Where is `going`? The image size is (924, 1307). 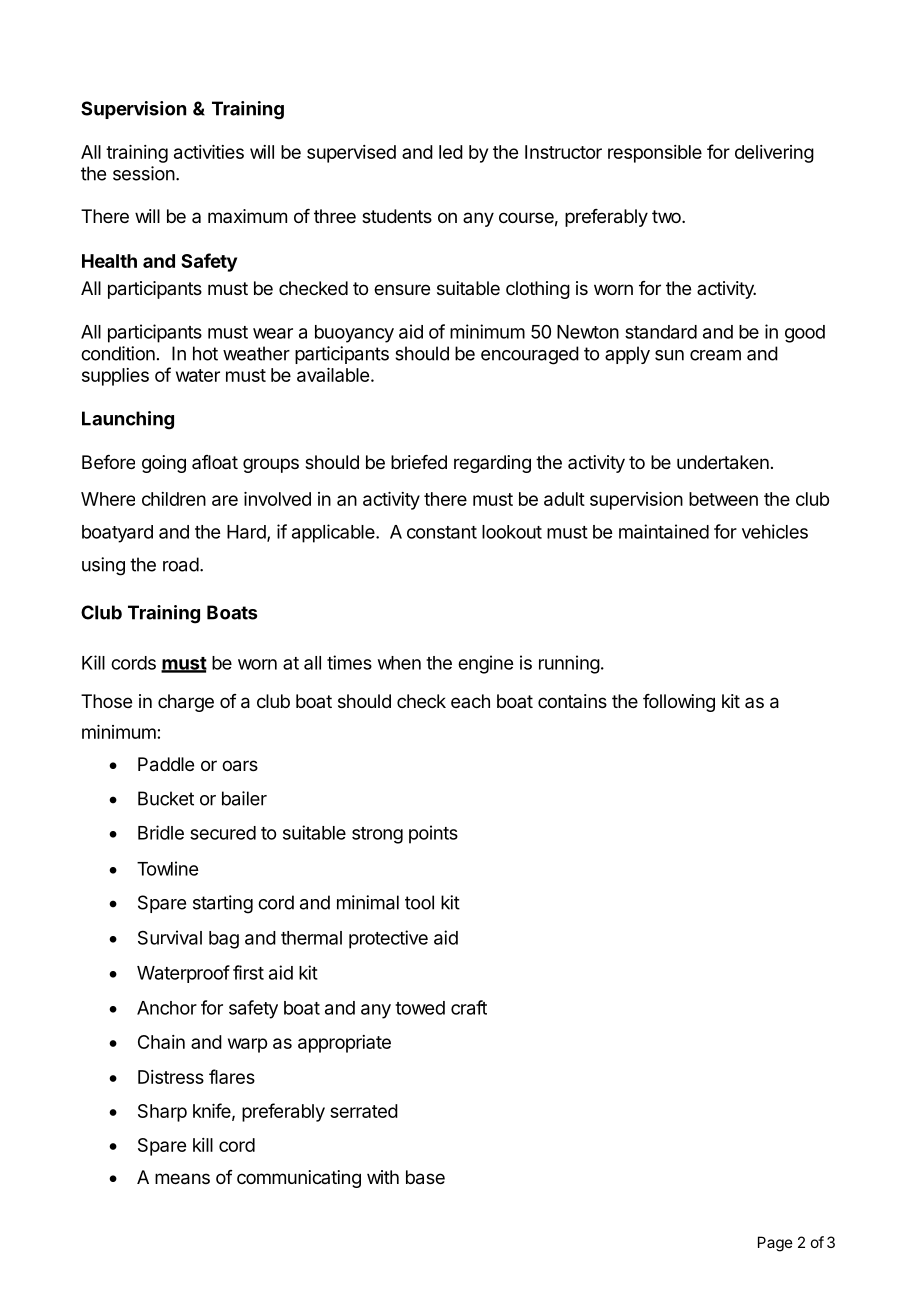
going is located at coordinates (164, 464).
